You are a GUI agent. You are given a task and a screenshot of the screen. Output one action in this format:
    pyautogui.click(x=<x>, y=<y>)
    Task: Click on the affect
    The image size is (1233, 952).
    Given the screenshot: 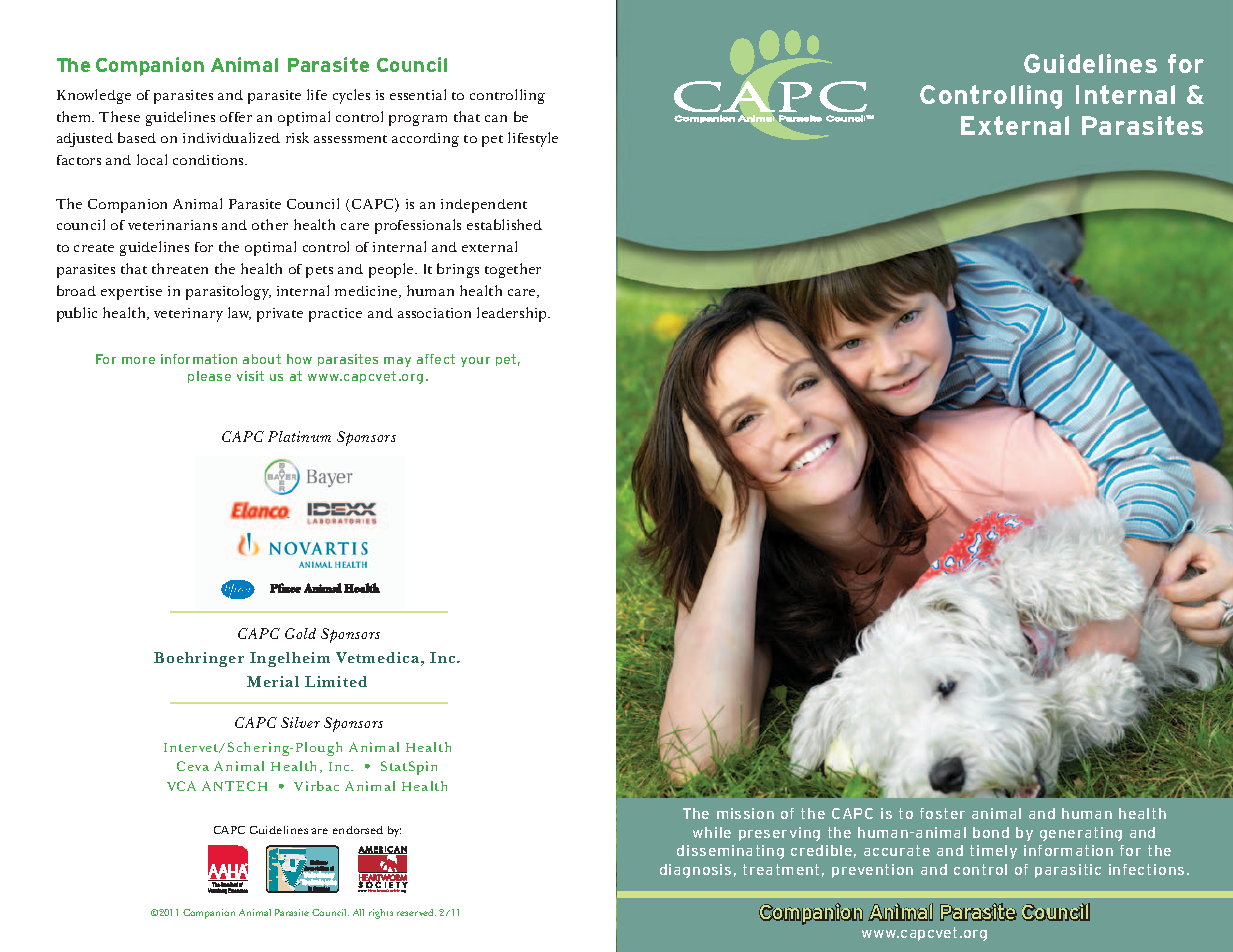 What is the action you would take?
    pyautogui.click(x=436, y=359)
